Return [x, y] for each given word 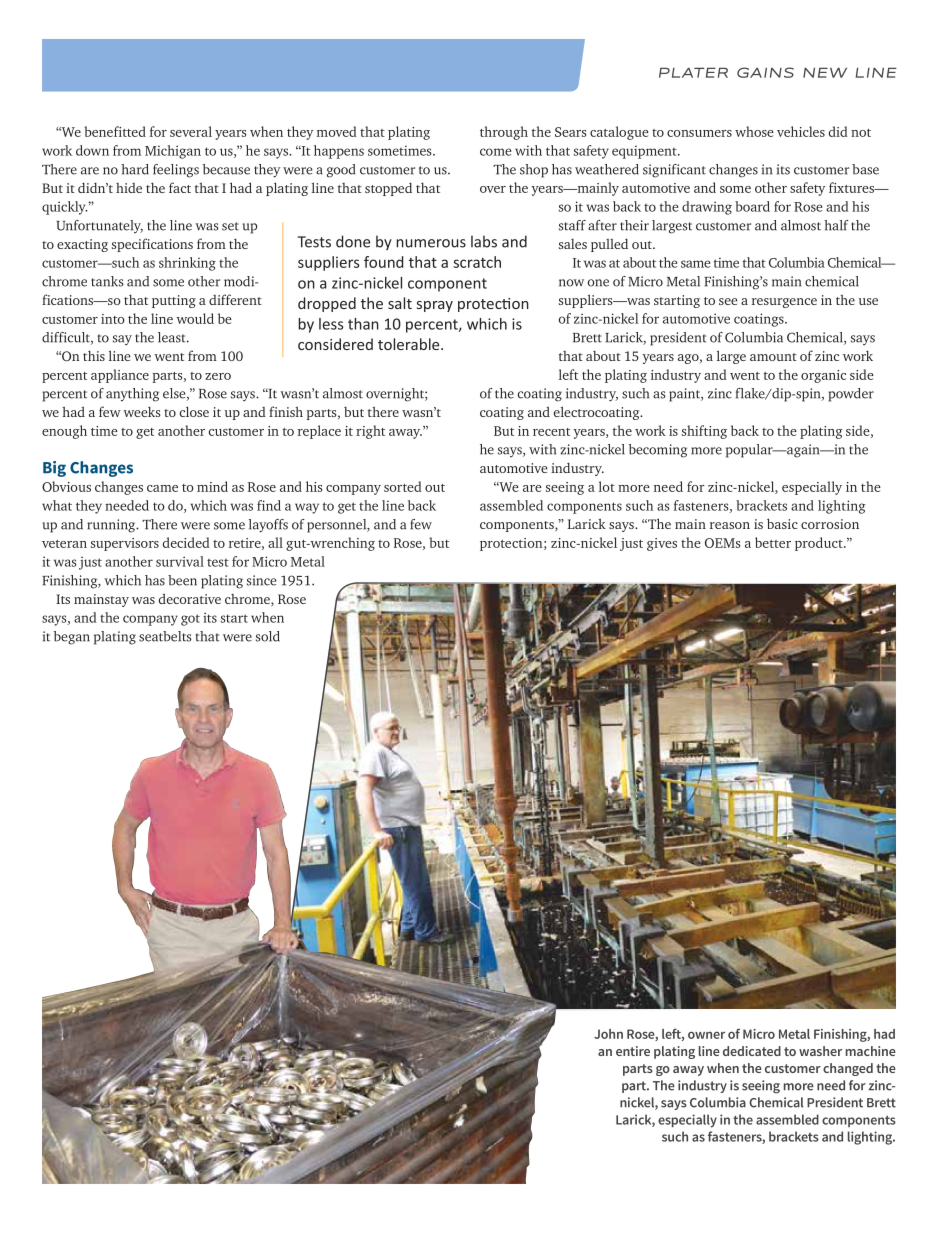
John [608, 1034]
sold [268, 636]
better [773, 542]
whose [754, 131]
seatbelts [165, 636]
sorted [403, 486]
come [495, 152]
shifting [704, 432]
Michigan [173, 152]
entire [633, 1051]
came [162, 488]
